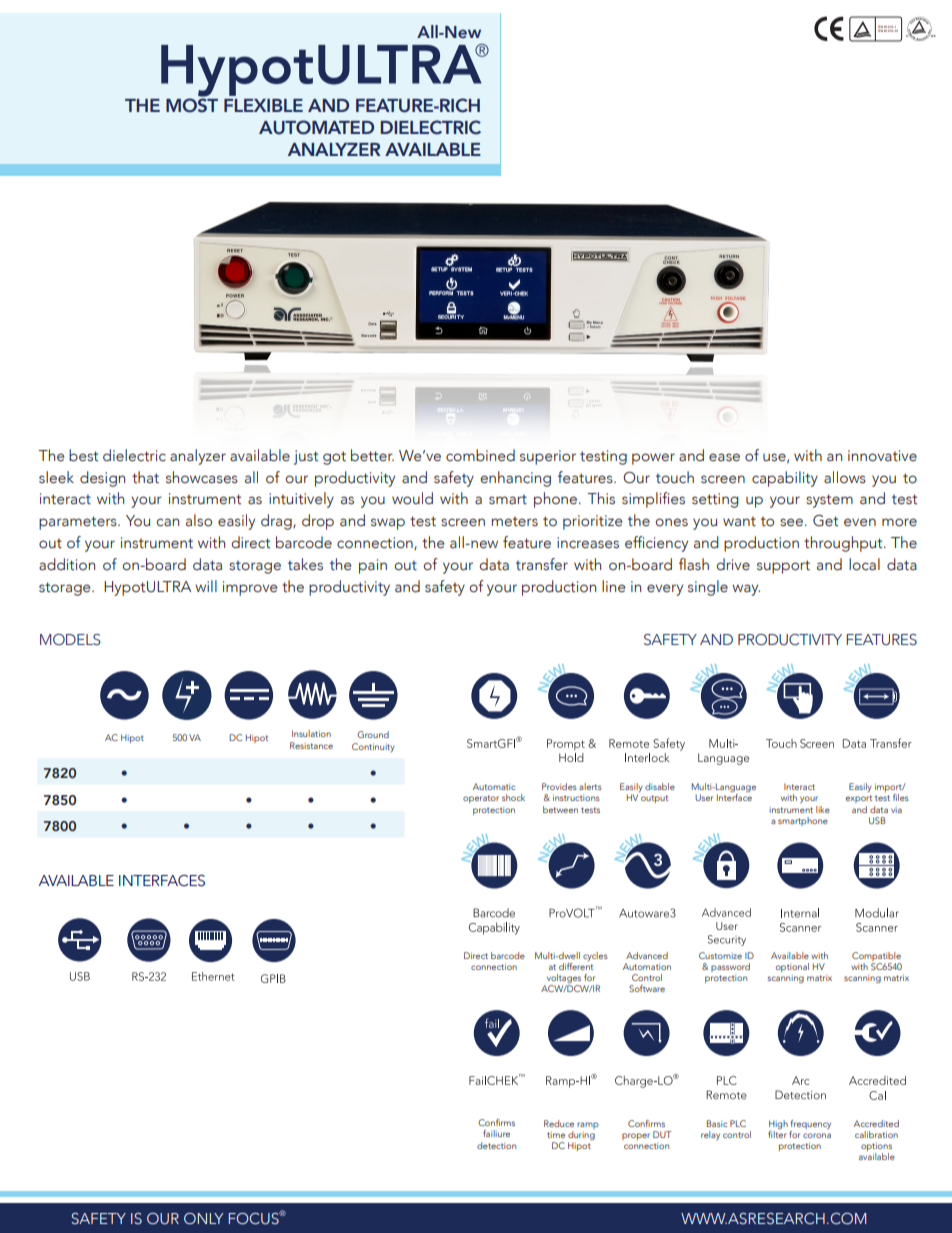 Image resolution: width=952 pixels, height=1233 pixels. I want to click on detection, so click(496, 1145).
